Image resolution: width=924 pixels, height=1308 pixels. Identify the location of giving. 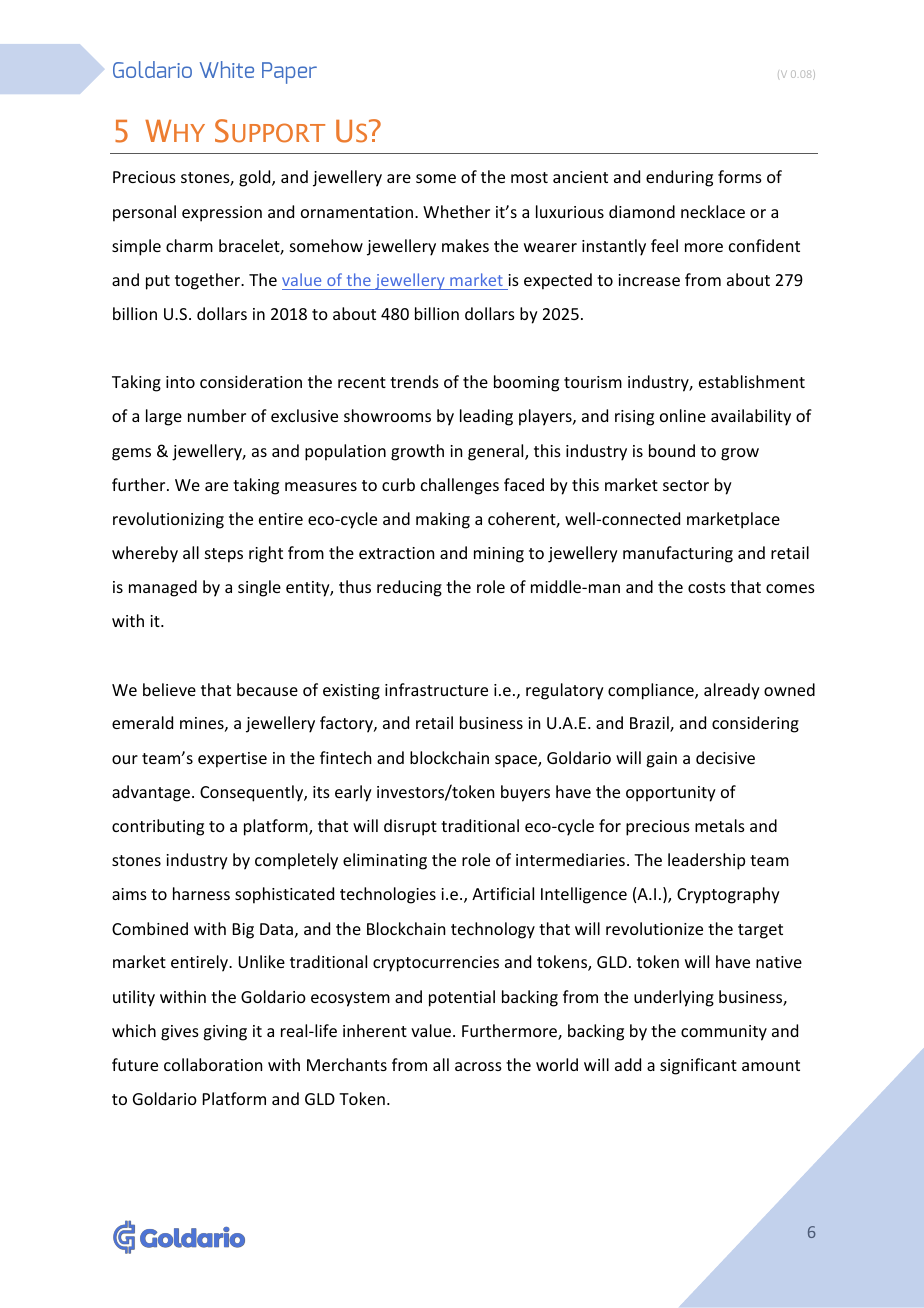
(225, 1033).
